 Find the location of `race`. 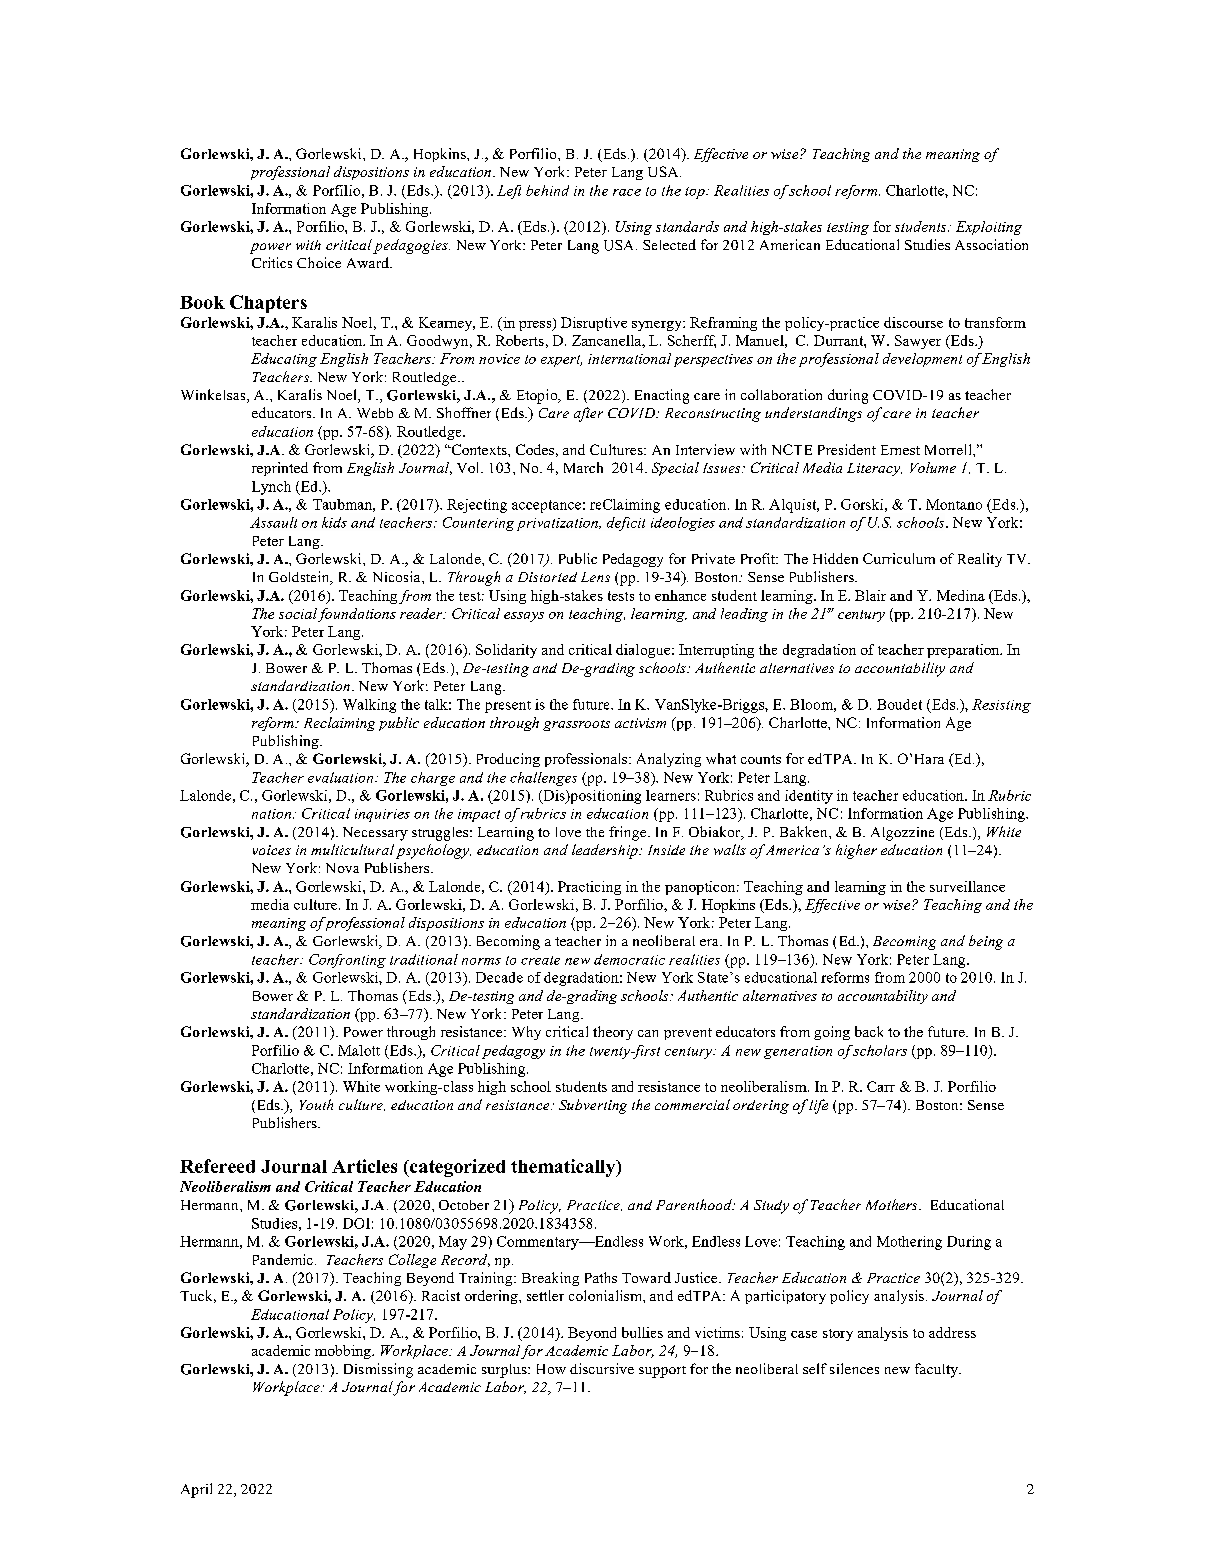

race is located at coordinates (627, 192).
